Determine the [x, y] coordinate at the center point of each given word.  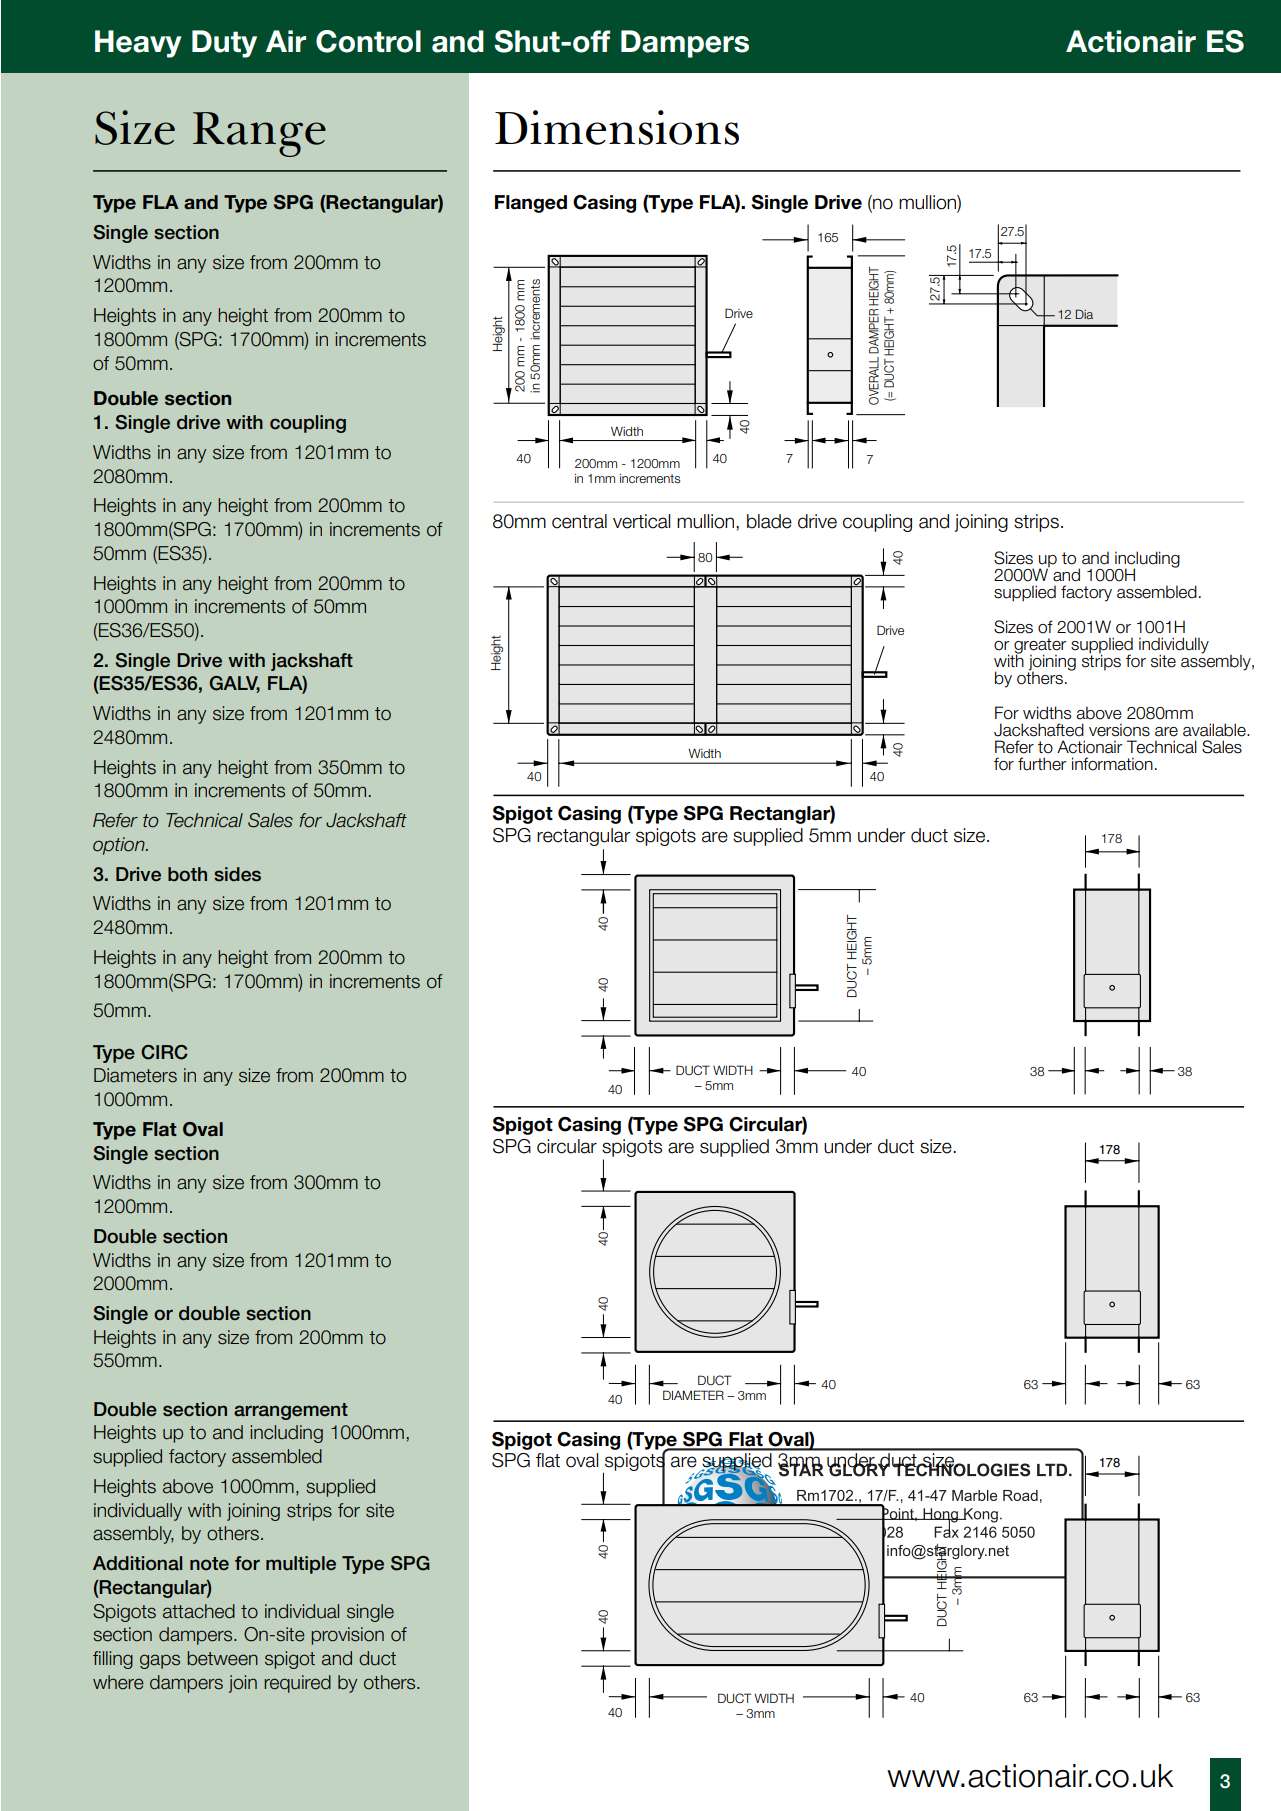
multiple [301, 1565]
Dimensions [617, 127]
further [1042, 764]
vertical [641, 521]
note [209, 1564]
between [222, 1658]
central [579, 521]
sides [237, 874]
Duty [224, 44]
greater [1039, 647]
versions [1119, 730]
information [1112, 764]
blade [769, 521]
